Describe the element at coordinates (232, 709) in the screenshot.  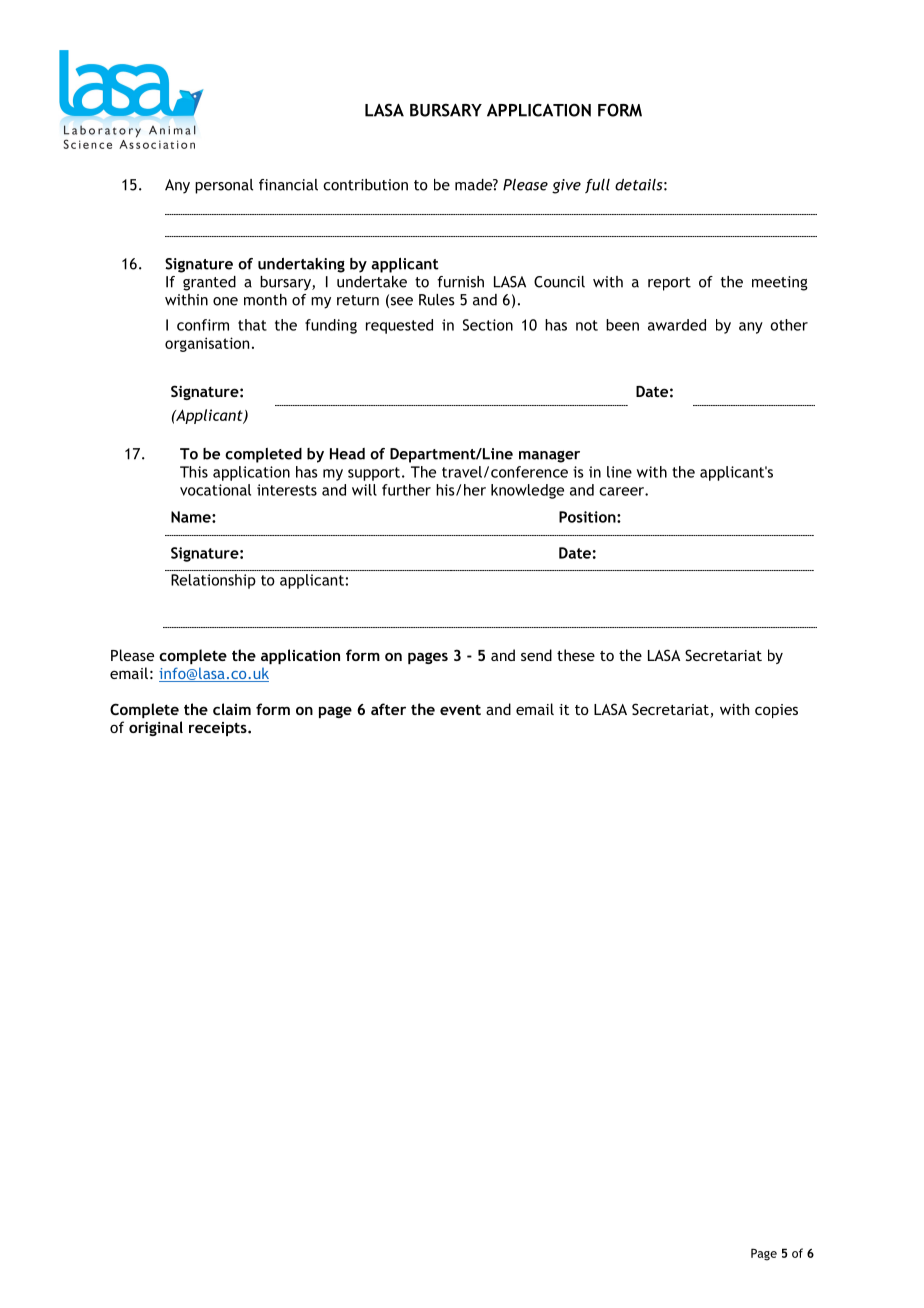
I see `claim` at that location.
